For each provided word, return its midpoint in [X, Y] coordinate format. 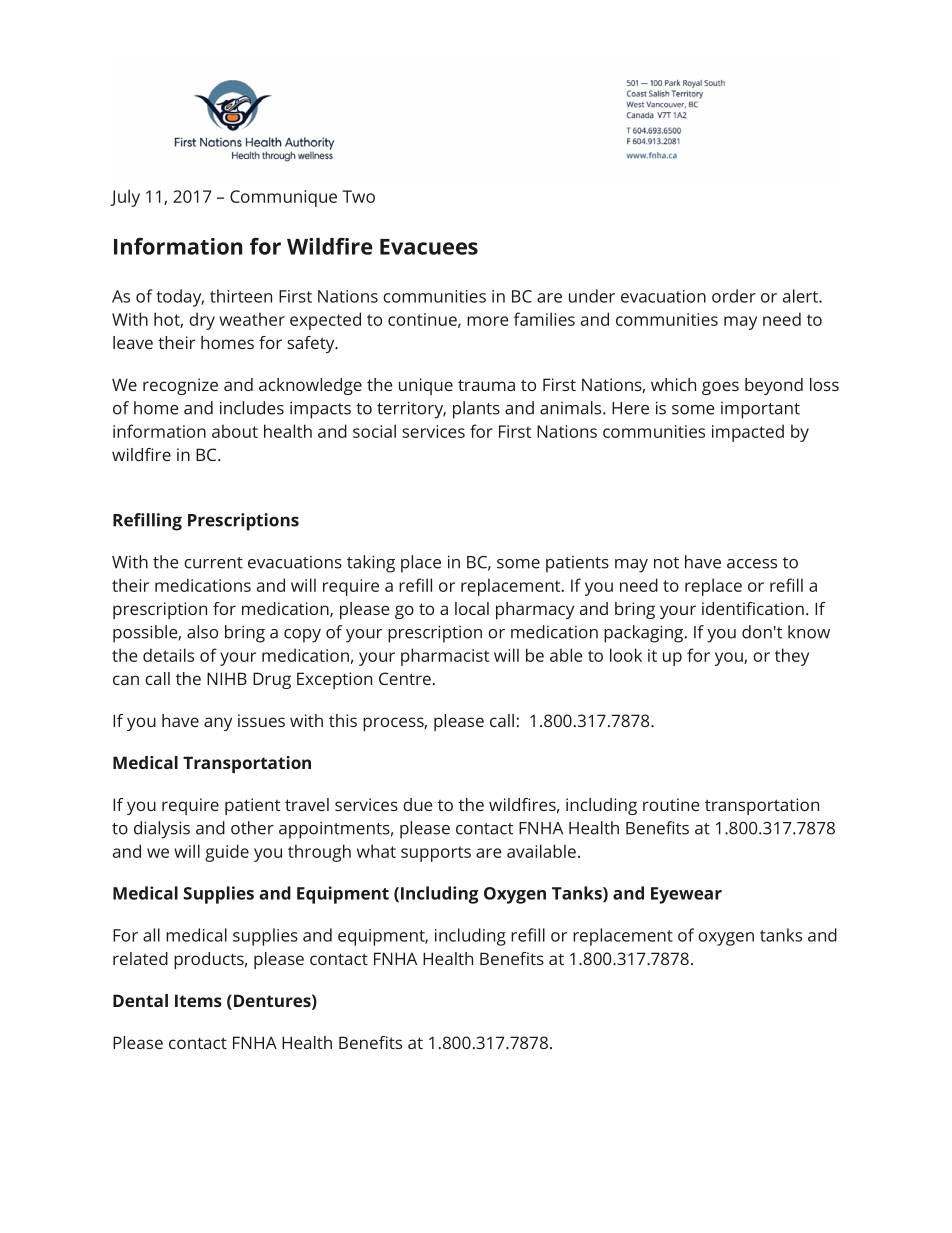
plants [476, 410]
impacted [748, 433]
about [235, 431]
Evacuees [429, 247]
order [734, 296]
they [792, 657]
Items [198, 1000]
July [125, 198]
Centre [405, 678]
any [218, 724]
